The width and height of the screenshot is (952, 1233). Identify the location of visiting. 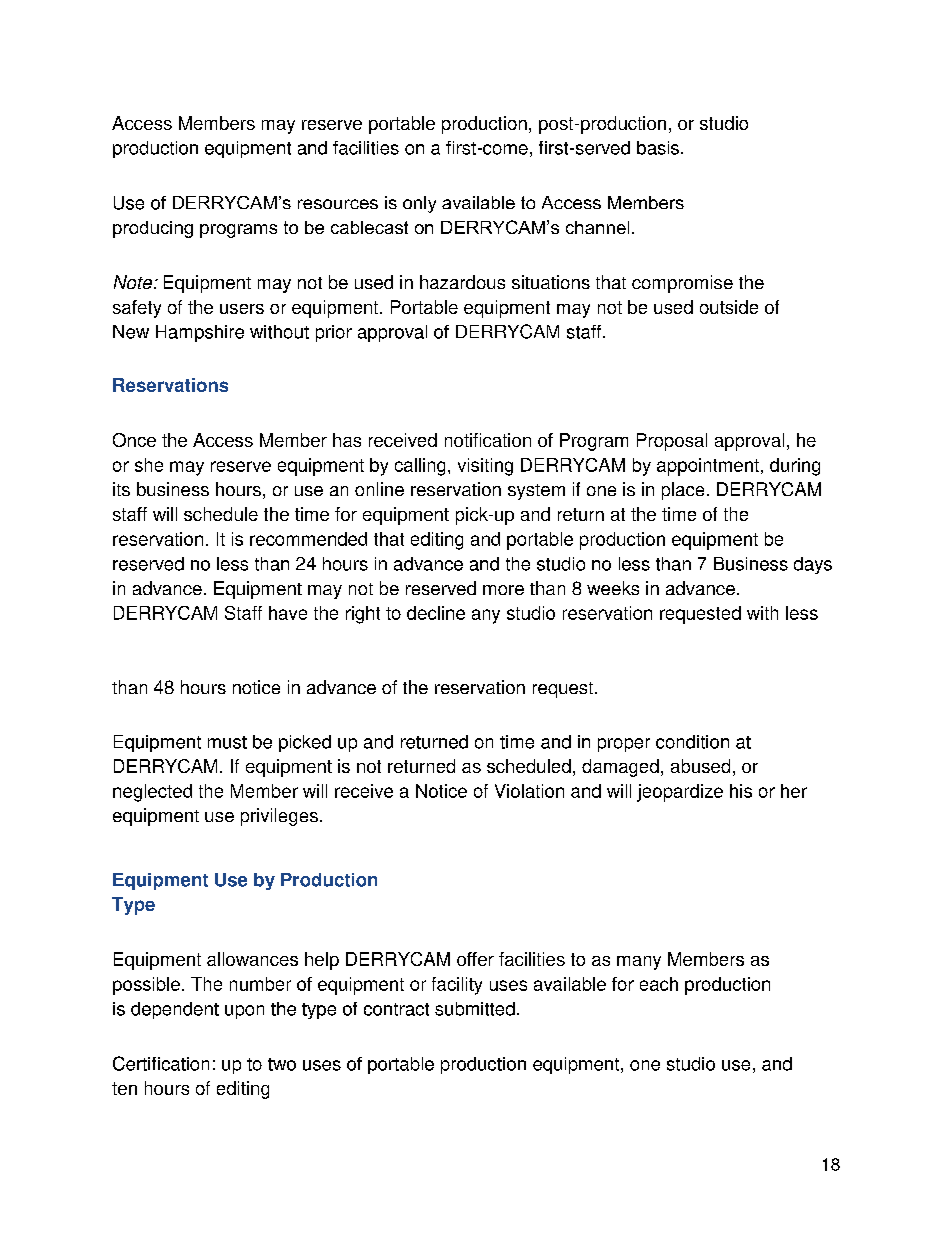
(485, 467).
